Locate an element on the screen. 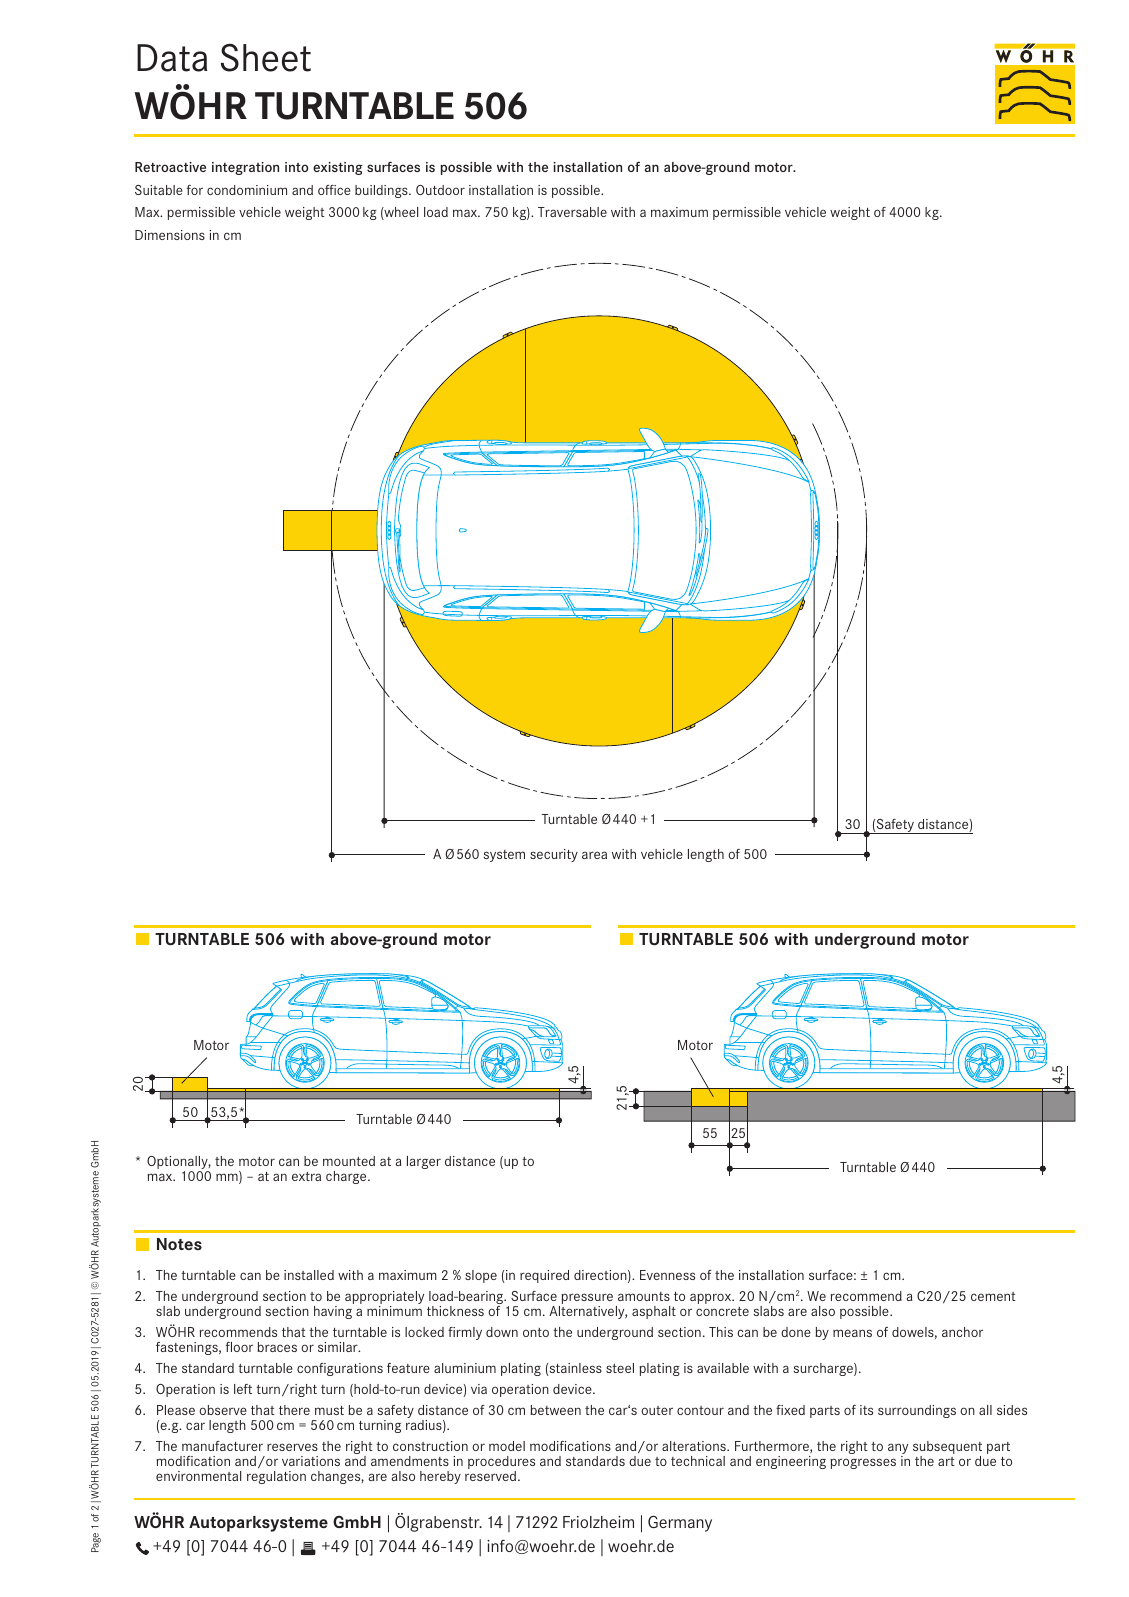  Outdoor is located at coordinates (440, 190).
